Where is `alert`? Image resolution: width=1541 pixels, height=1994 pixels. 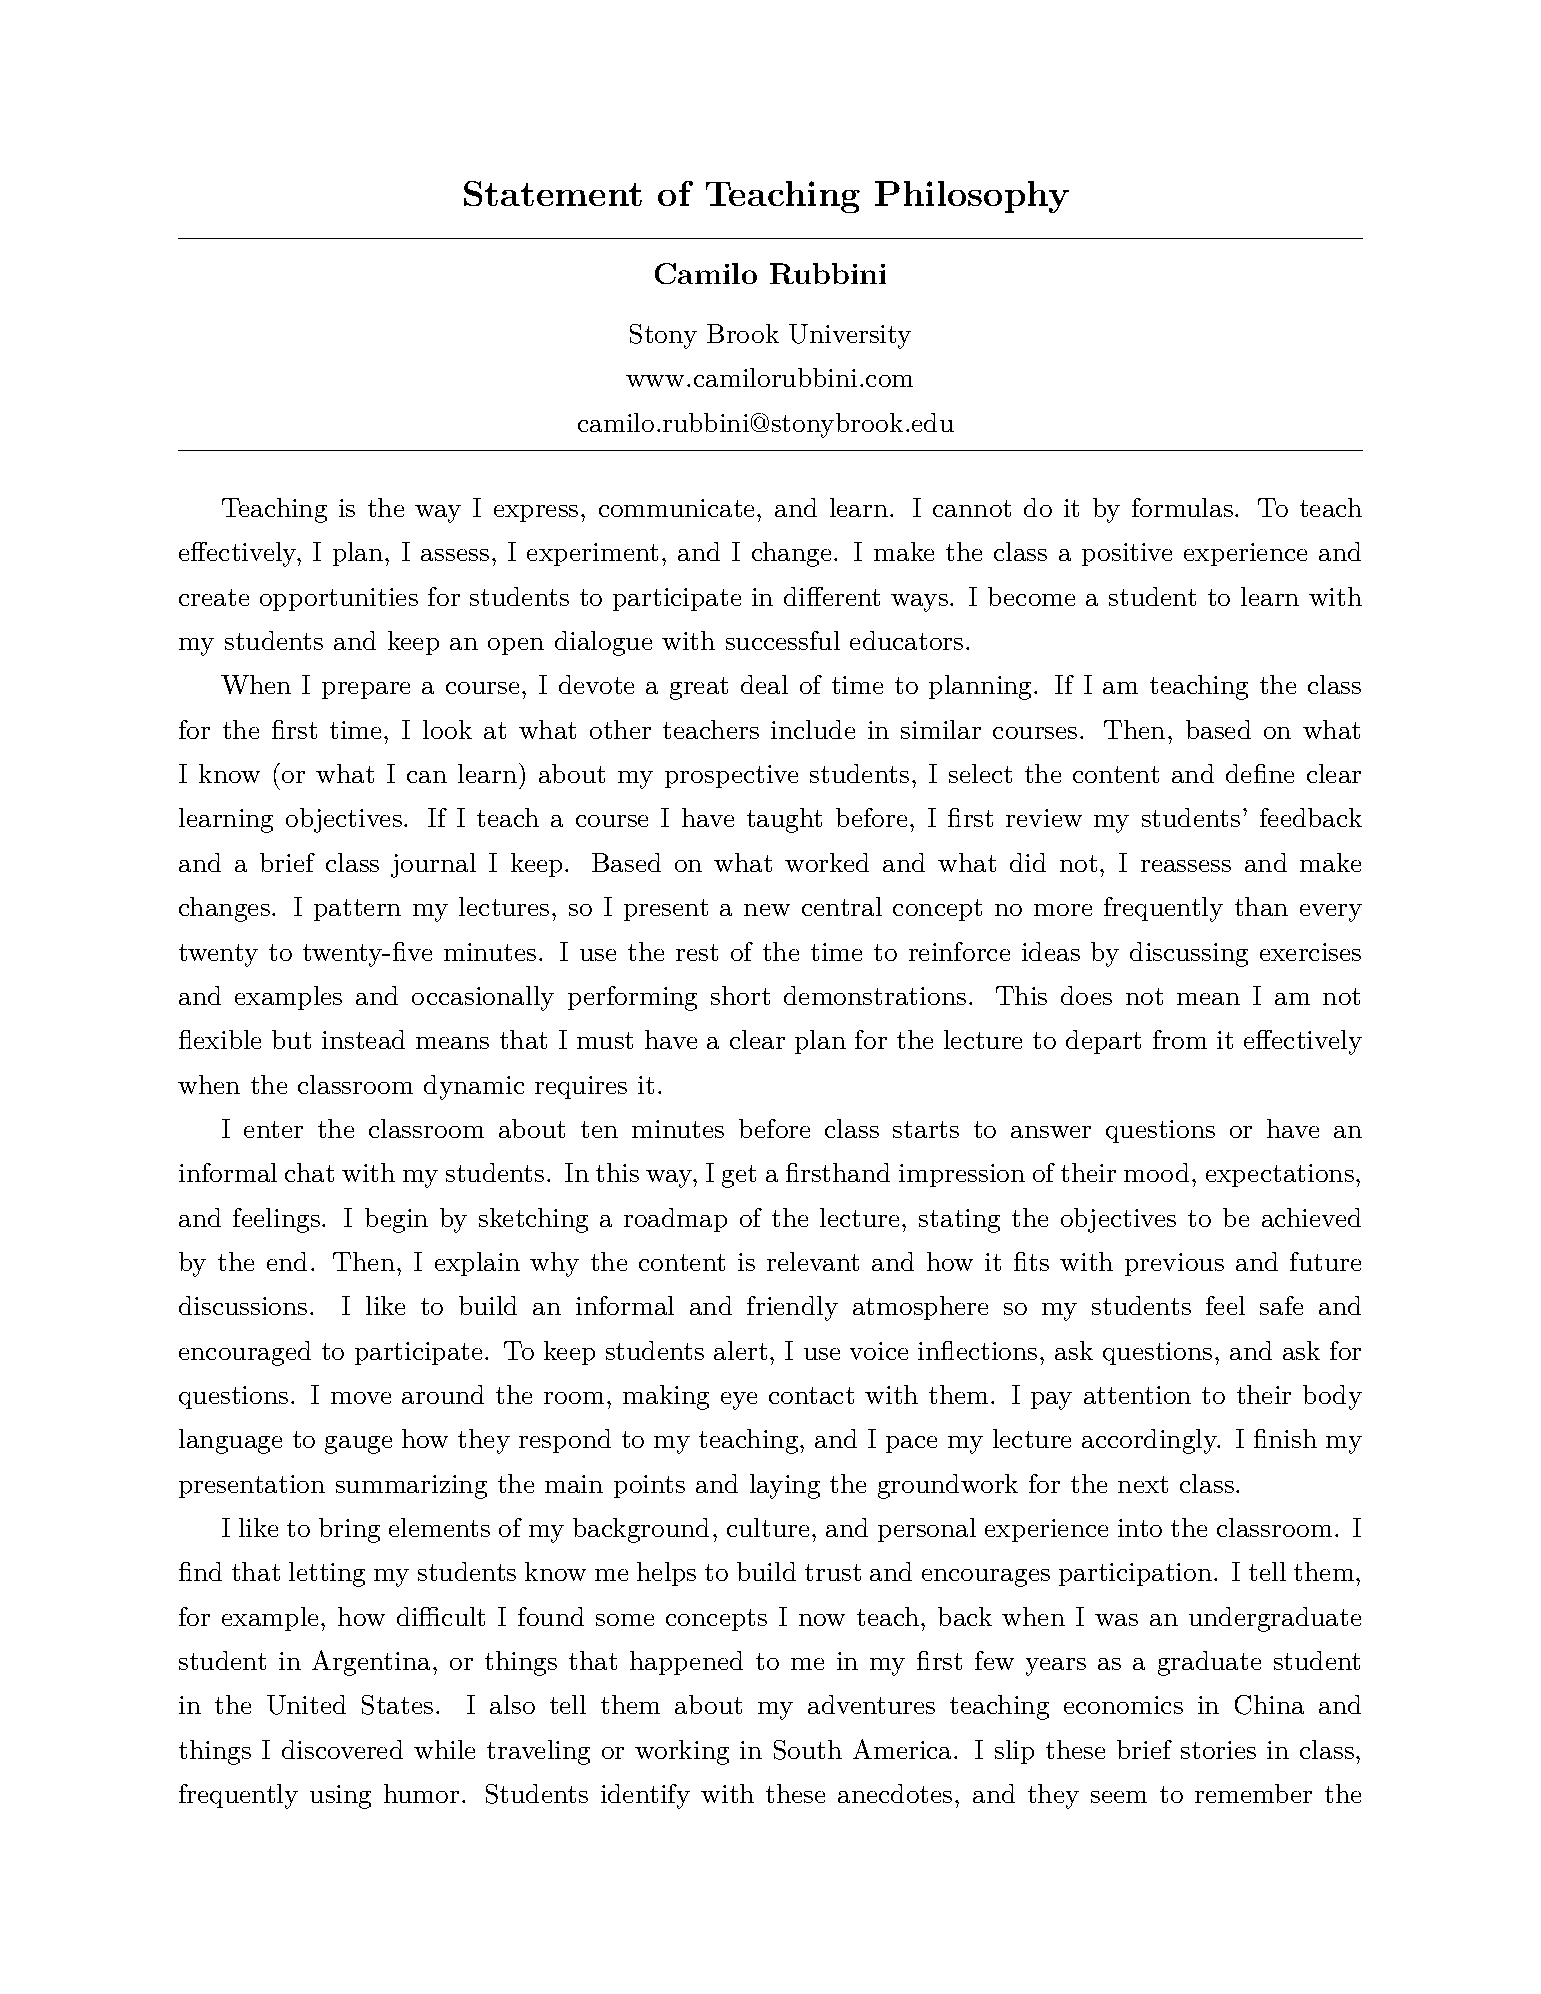 alert is located at coordinates (740, 1350).
